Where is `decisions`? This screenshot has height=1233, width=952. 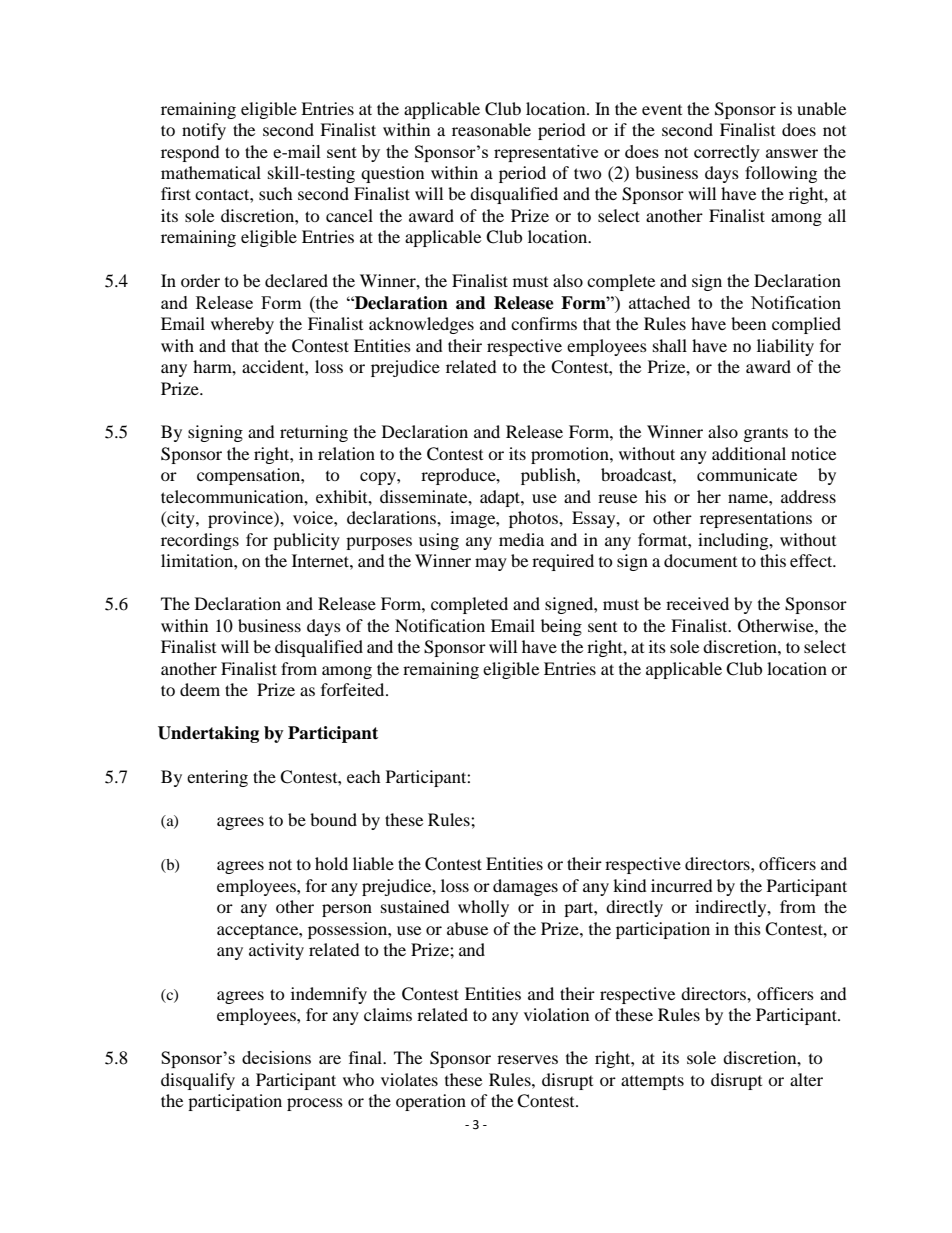
decisions is located at coordinates (276, 1057).
